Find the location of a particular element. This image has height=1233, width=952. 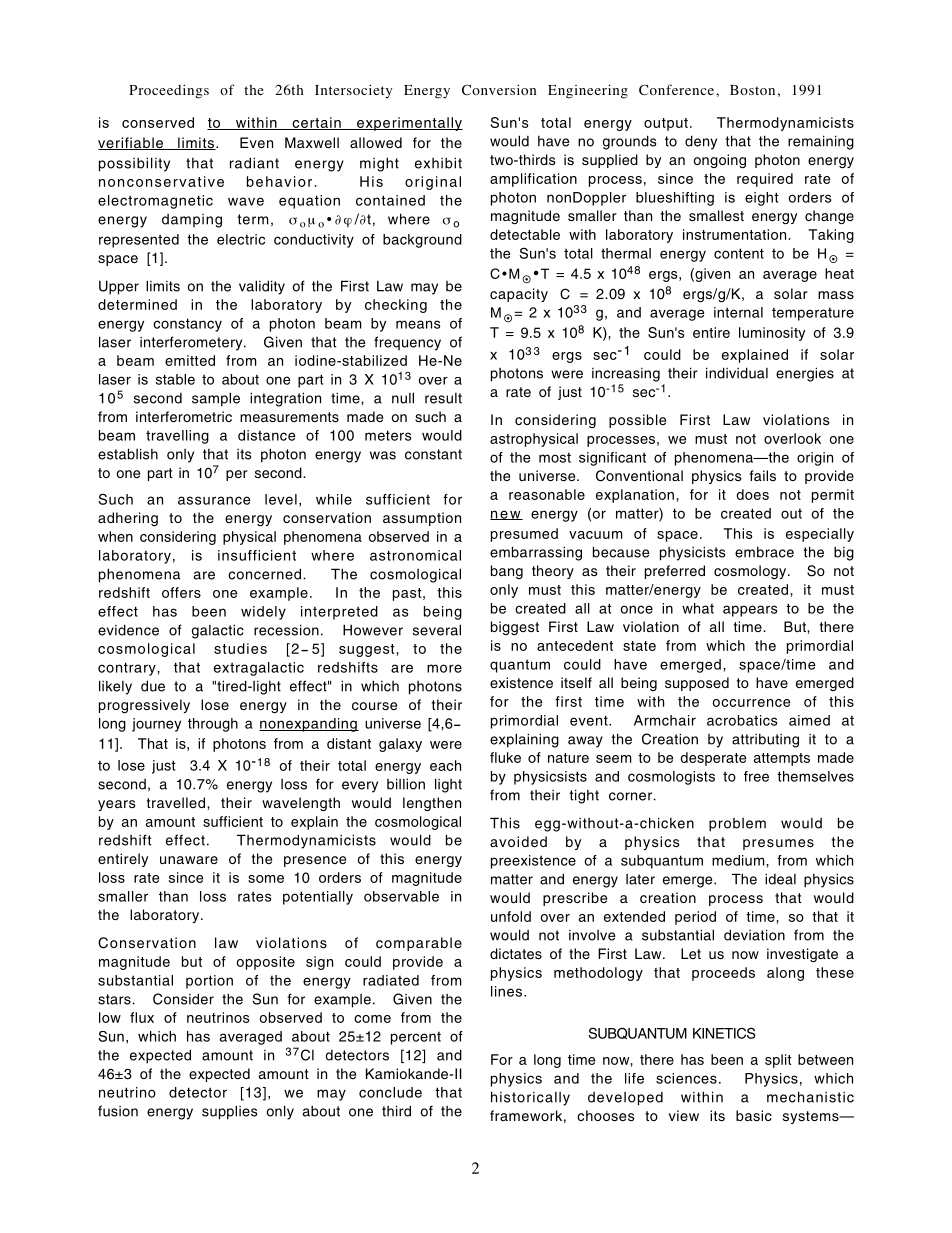

supplies is located at coordinates (229, 1112).
